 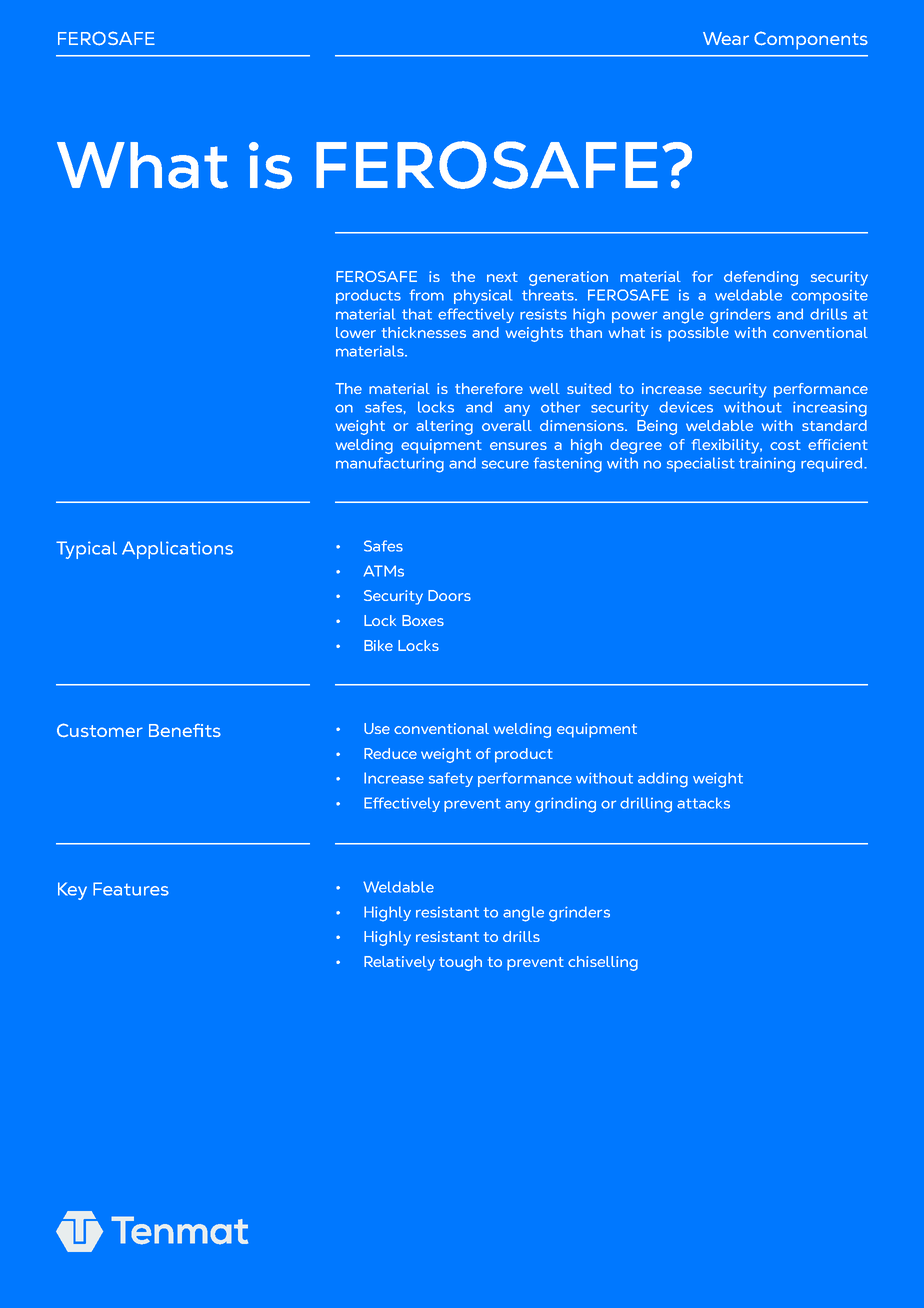 I want to click on defending, so click(x=761, y=278).
